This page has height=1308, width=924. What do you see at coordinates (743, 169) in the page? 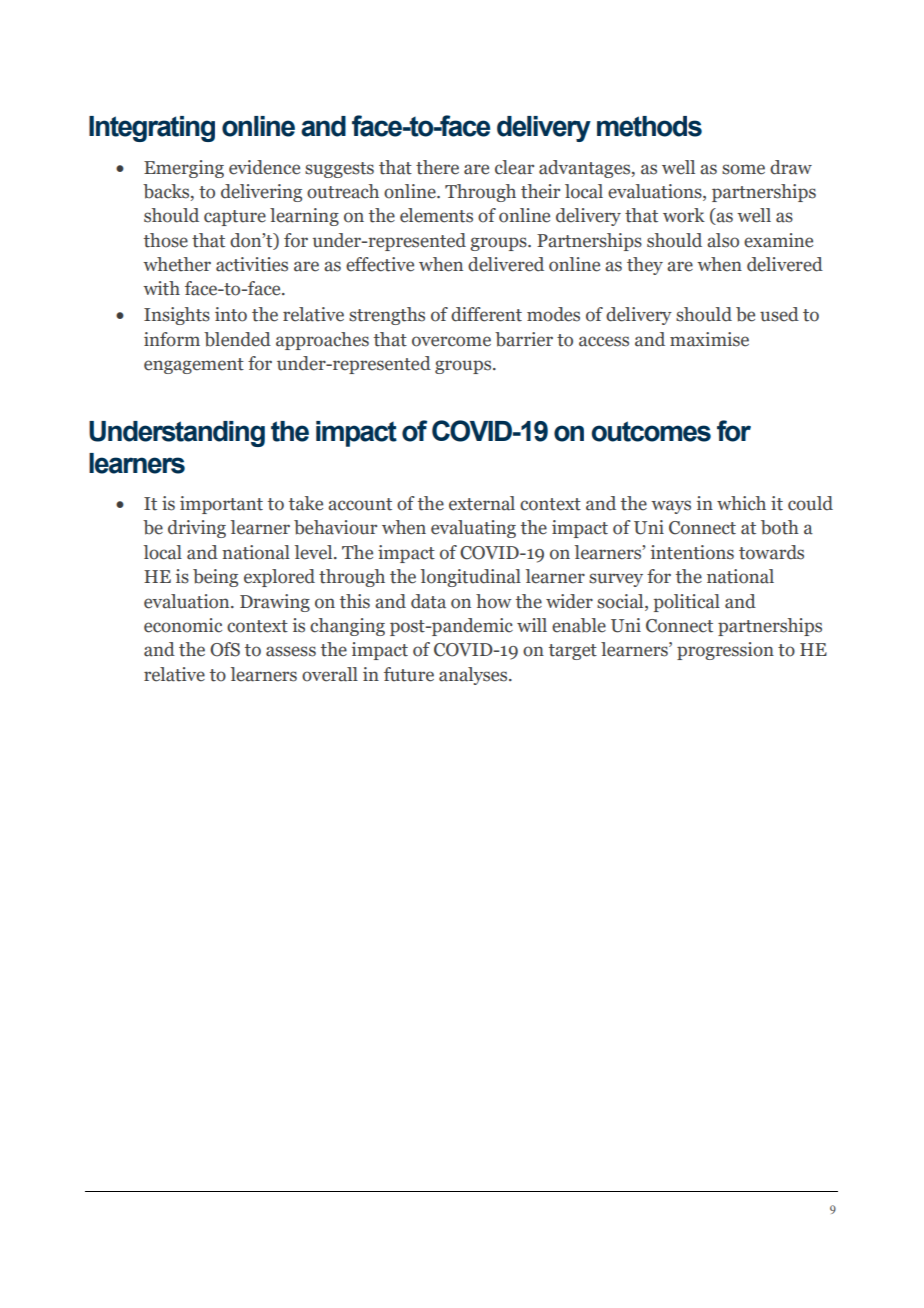
I see `some` at bounding box center [743, 169].
